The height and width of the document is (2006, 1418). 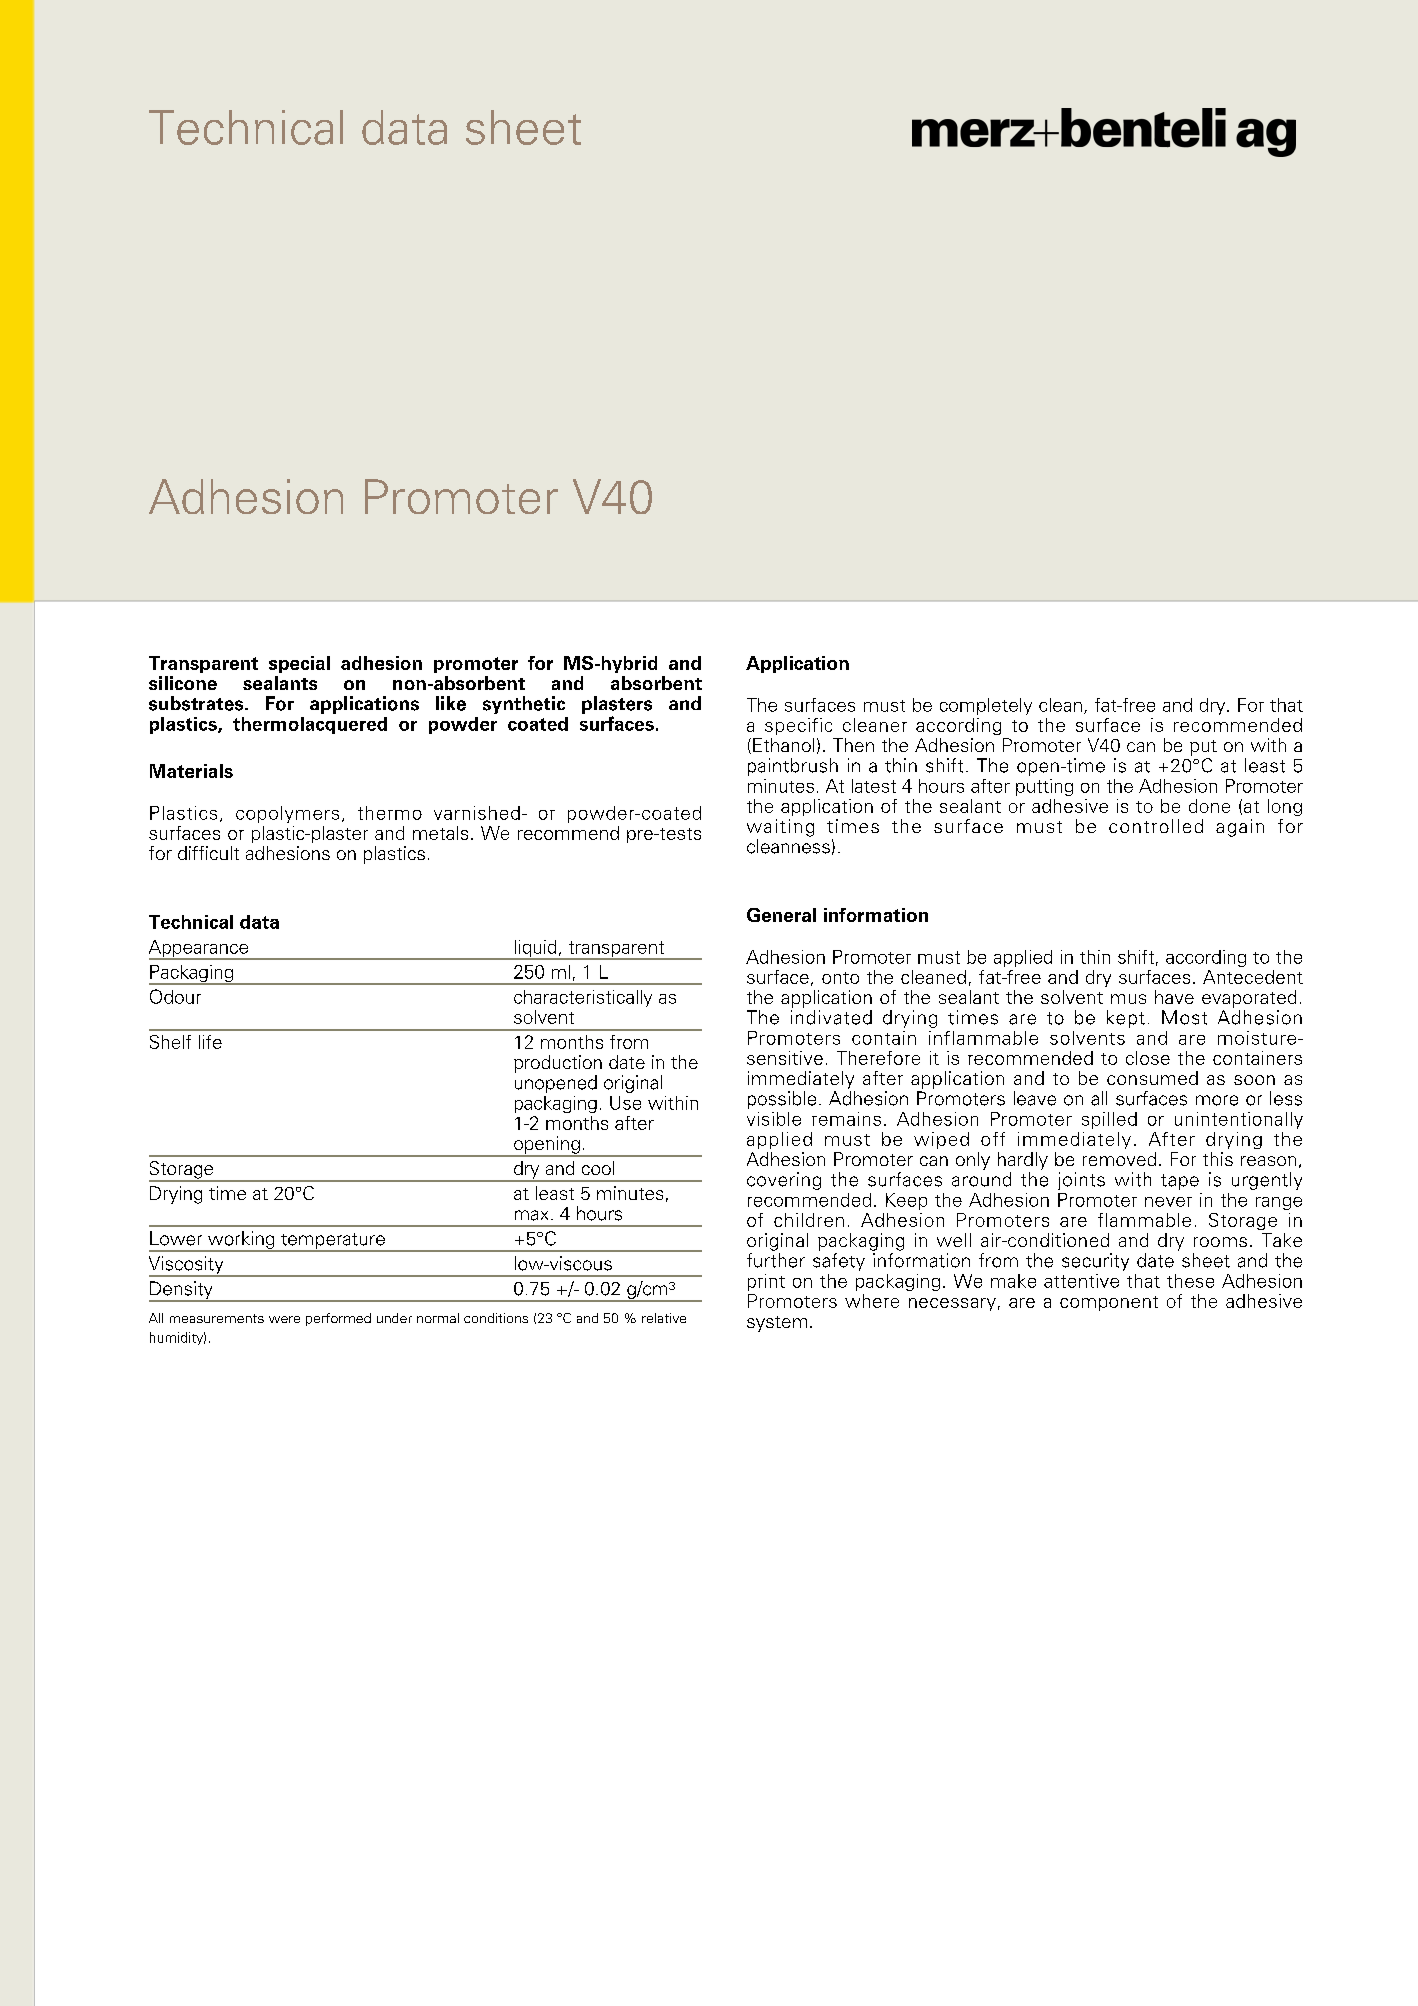 What do you see at coordinates (1156, 826) in the document?
I see `controlled` at bounding box center [1156, 826].
